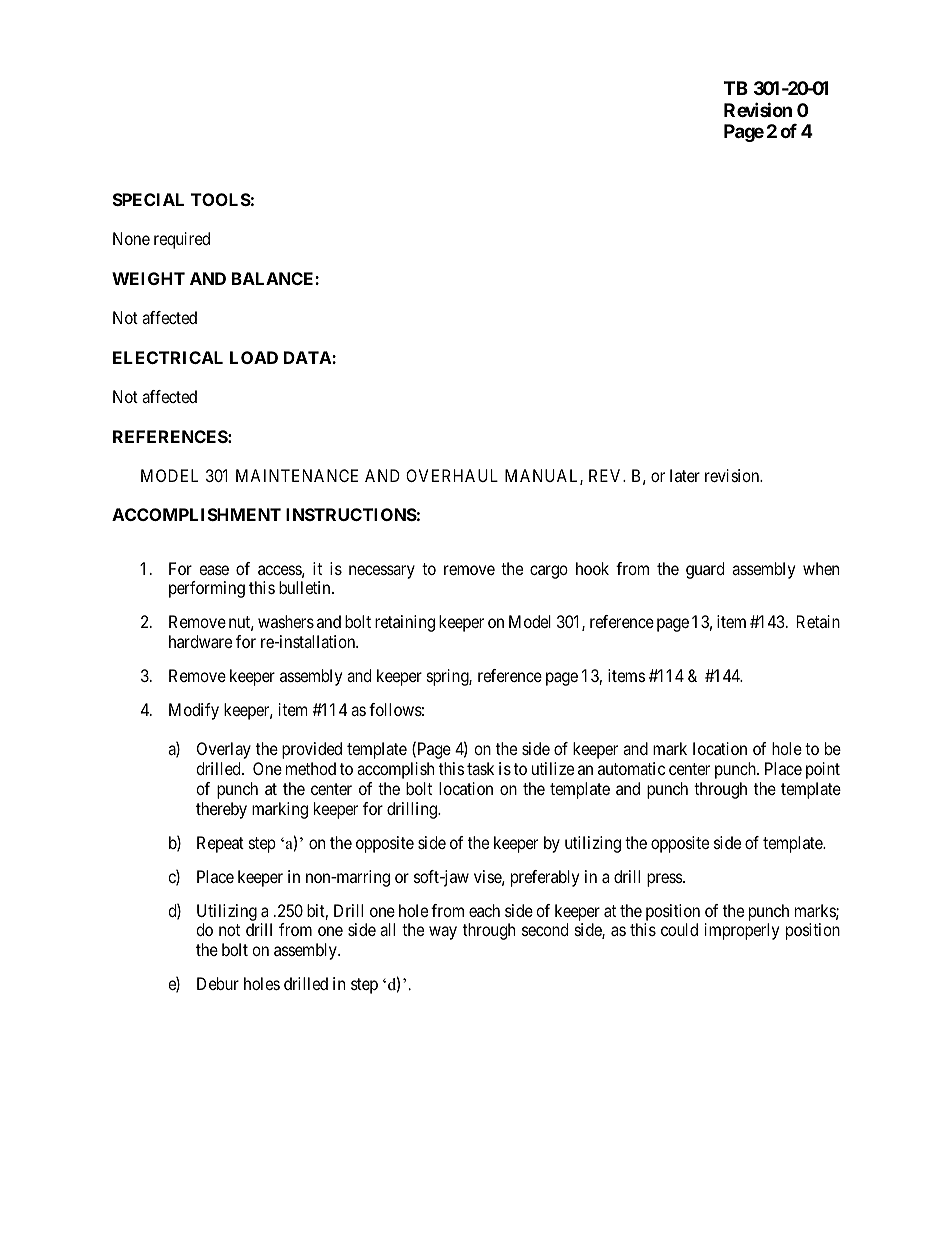  Describe the element at coordinates (220, 844) in the page. I see `Repeat` at that location.
